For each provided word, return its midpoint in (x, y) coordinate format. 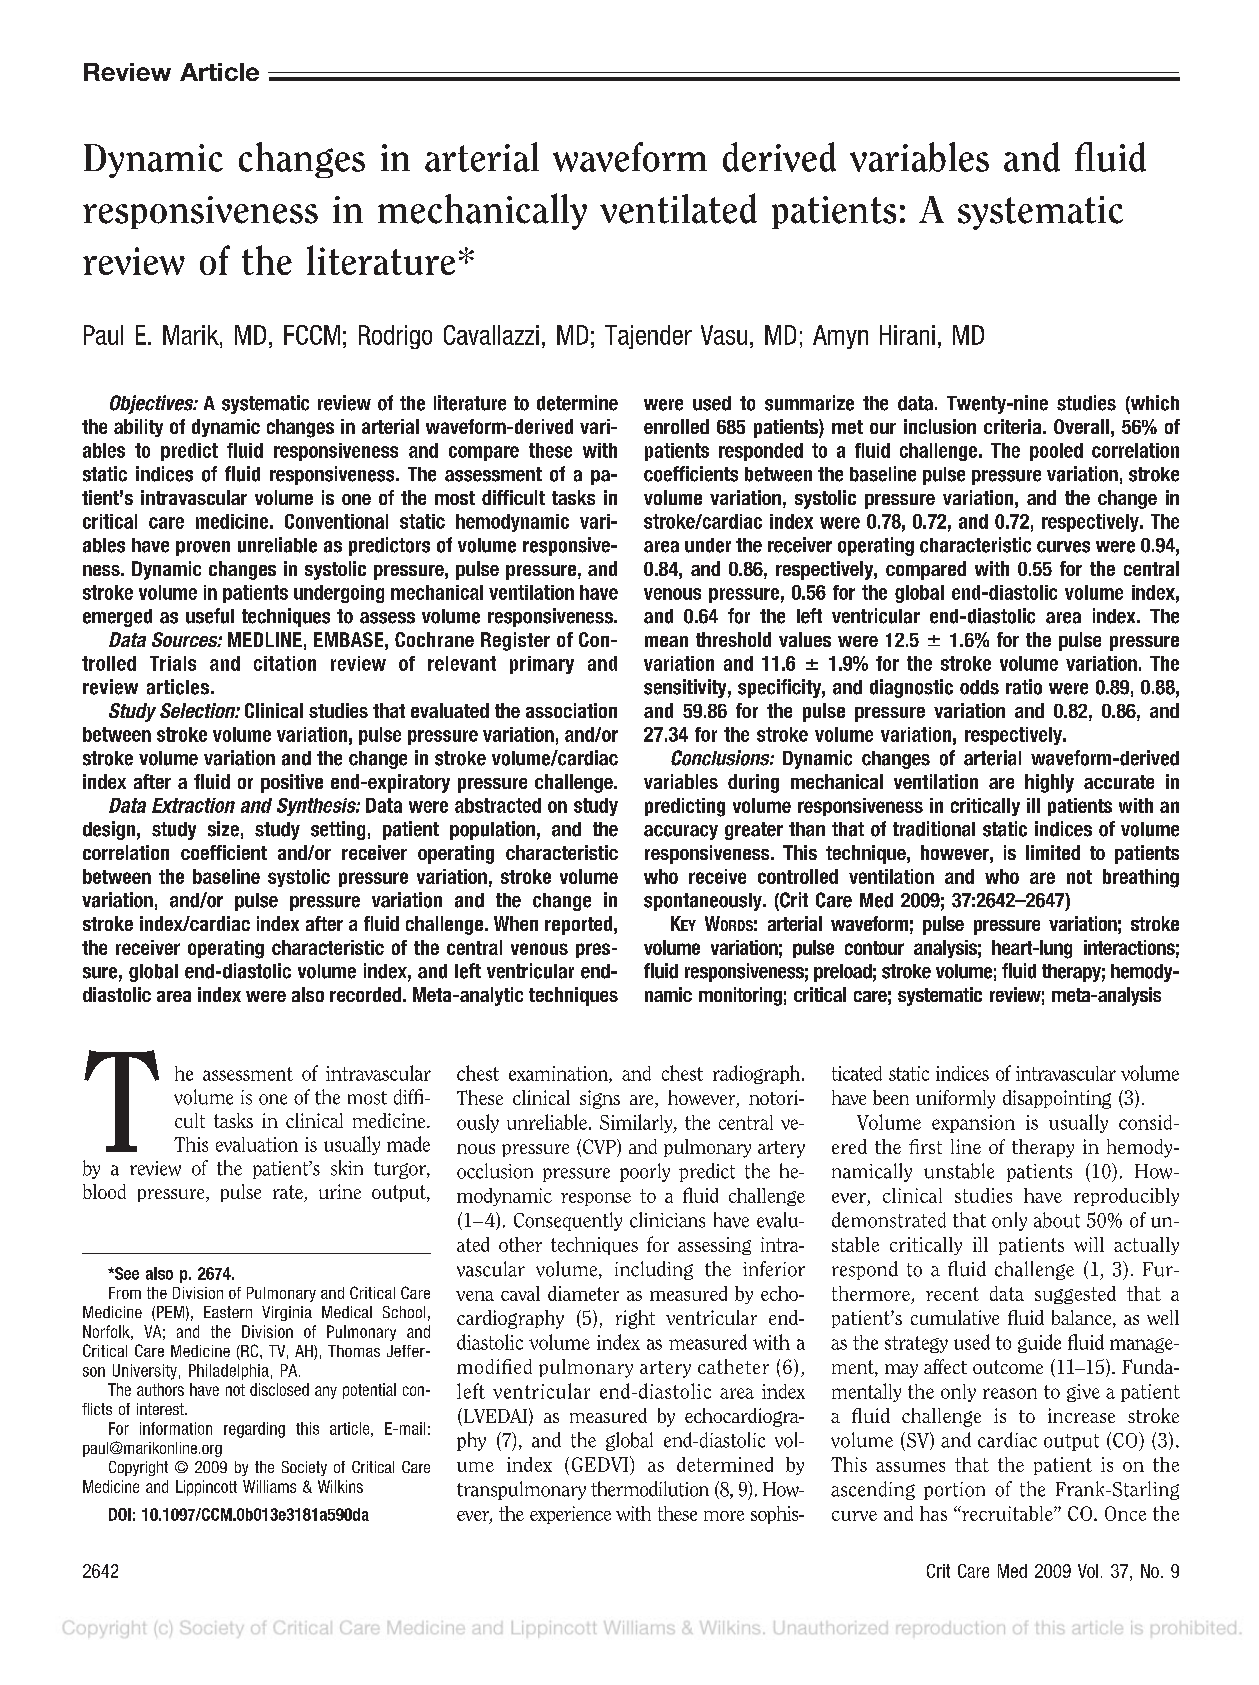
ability (138, 428)
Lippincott (206, 1488)
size (223, 829)
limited (1053, 852)
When (516, 923)
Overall (1081, 426)
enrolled (676, 426)
